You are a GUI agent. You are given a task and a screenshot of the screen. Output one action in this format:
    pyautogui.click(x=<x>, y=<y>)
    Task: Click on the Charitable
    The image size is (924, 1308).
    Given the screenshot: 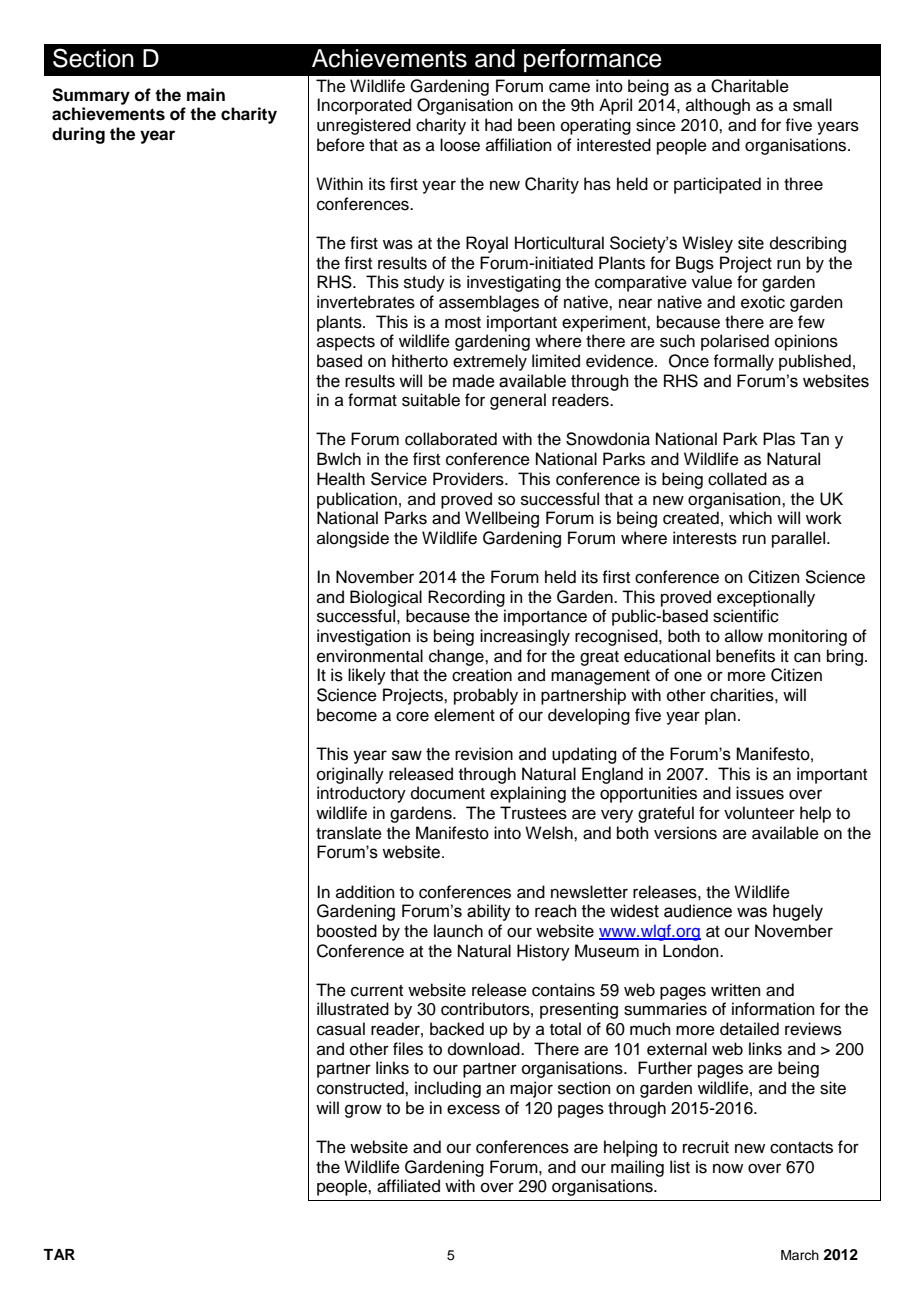 What is the action you would take?
    pyautogui.click(x=750, y=86)
